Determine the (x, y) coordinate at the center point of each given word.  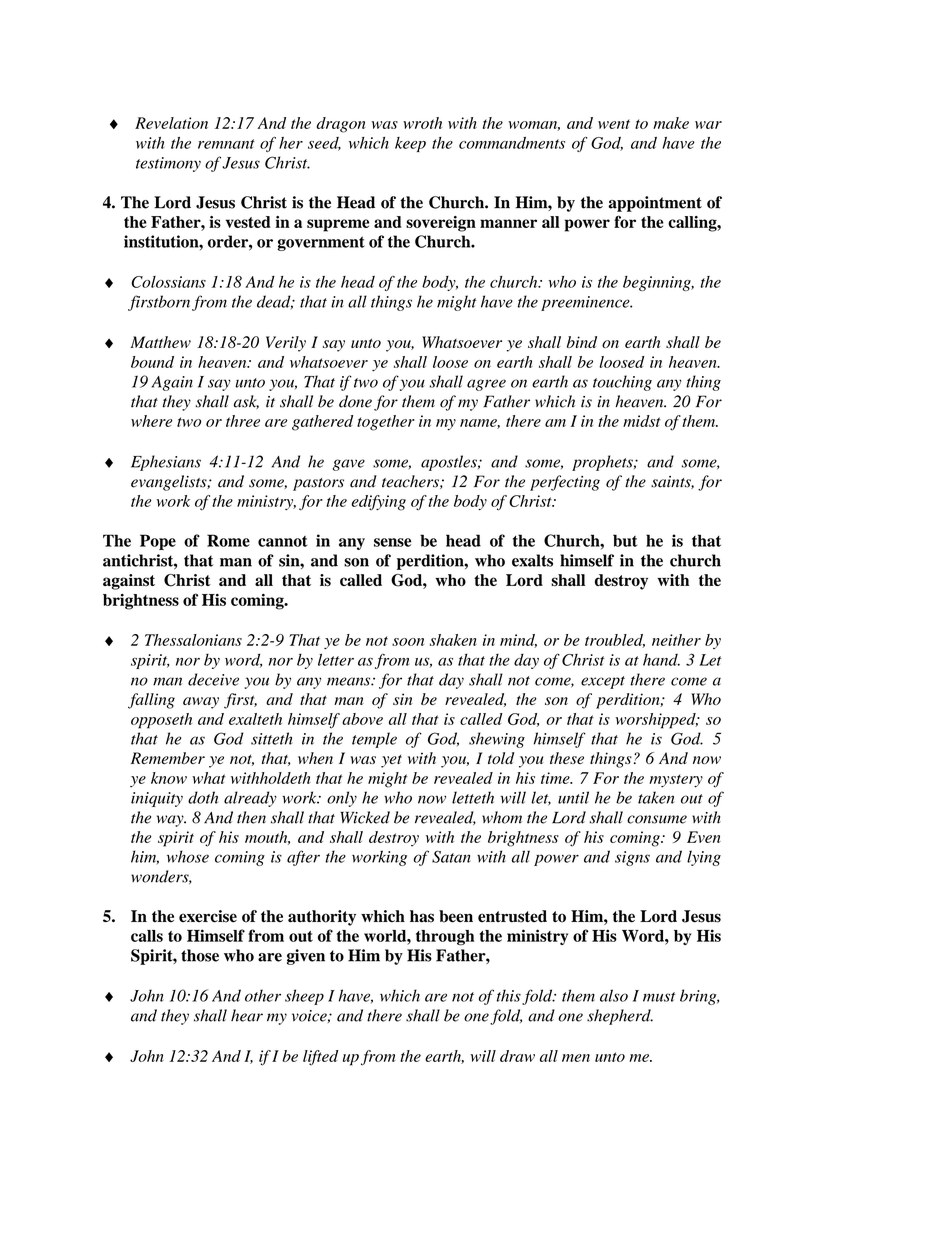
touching (622, 383)
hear (247, 1015)
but (625, 540)
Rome (228, 540)
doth (203, 797)
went (614, 124)
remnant (226, 144)
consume (657, 819)
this (509, 996)
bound (152, 362)
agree (486, 385)
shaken (453, 640)
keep (410, 144)
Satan (451, 856)
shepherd (620, 1017)
